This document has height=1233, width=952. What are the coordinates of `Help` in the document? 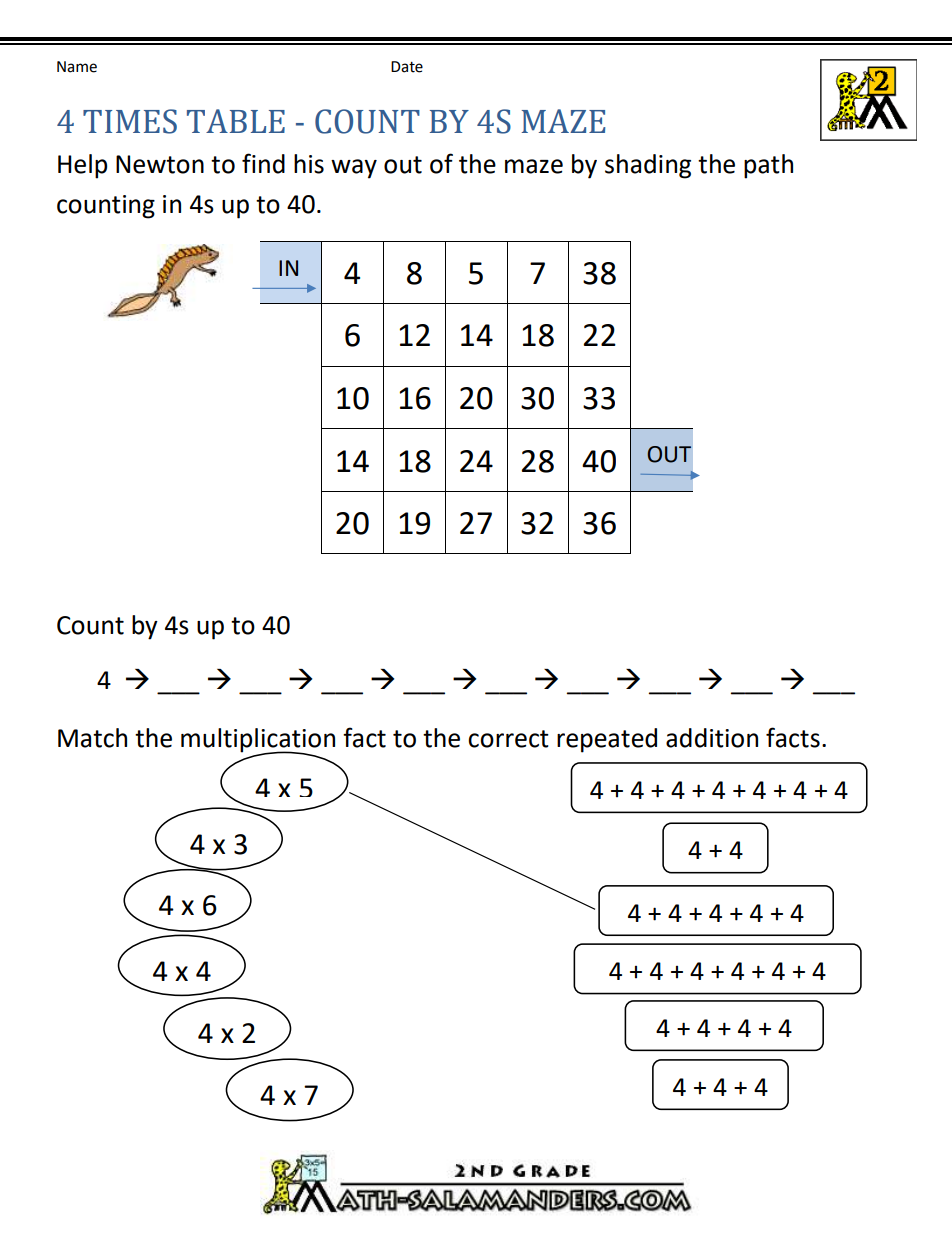 It's located at (82, 166).
